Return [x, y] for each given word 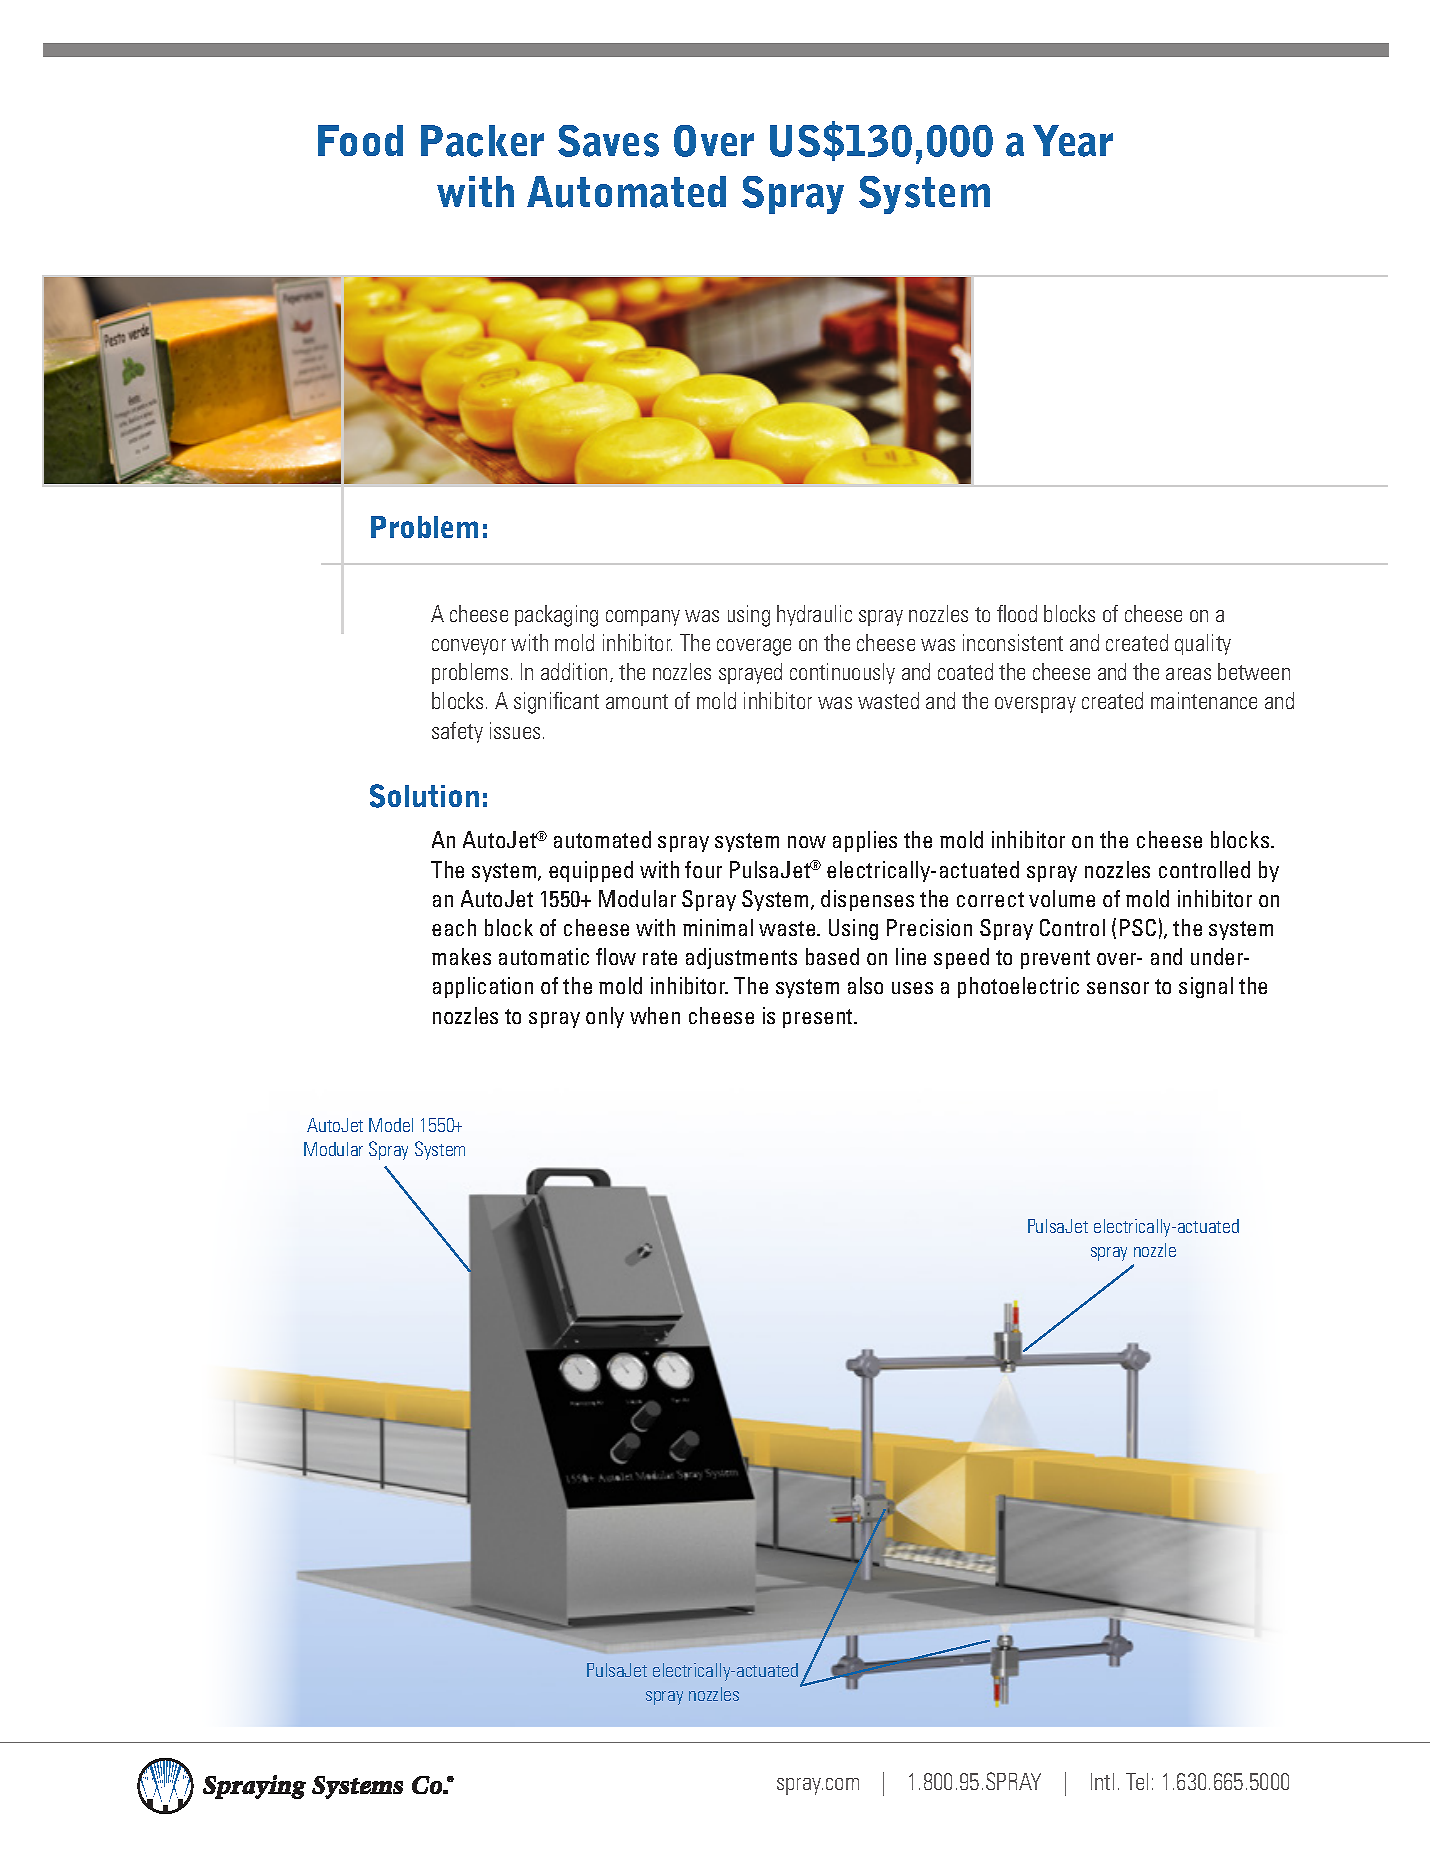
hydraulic [814, 615]
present [819, 1018]
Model [391, 1125]
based [832, 956]
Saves [608, 141]
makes [461, 956]
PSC [1138, 927]
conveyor [469, 647]
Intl [1102, 1781]
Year [1073, 141]
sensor [1118, 988]
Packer [482, 141]
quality [1203, 644]
